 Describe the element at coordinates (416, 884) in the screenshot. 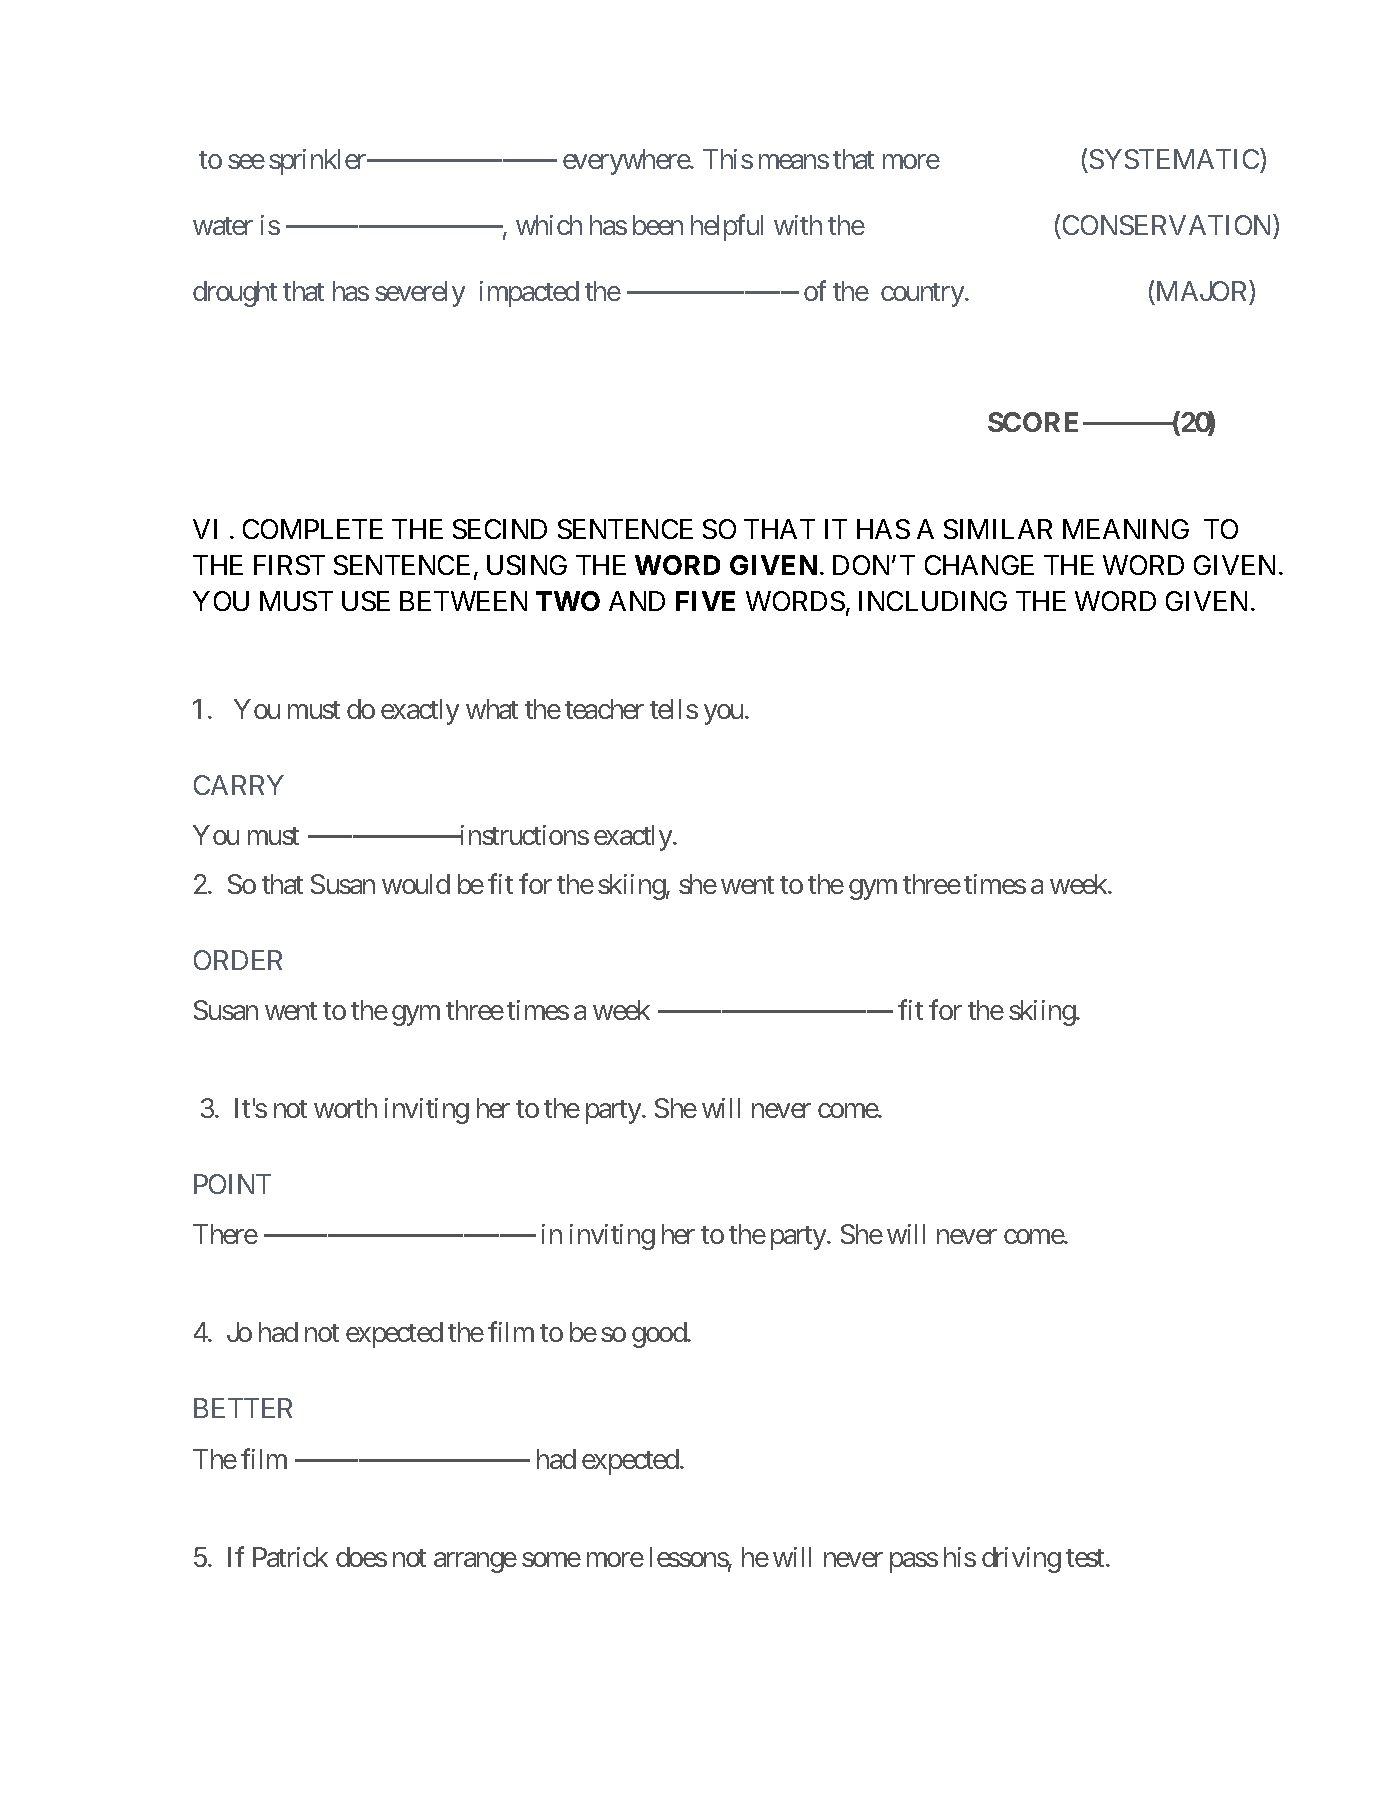

I see `would` at that location.
